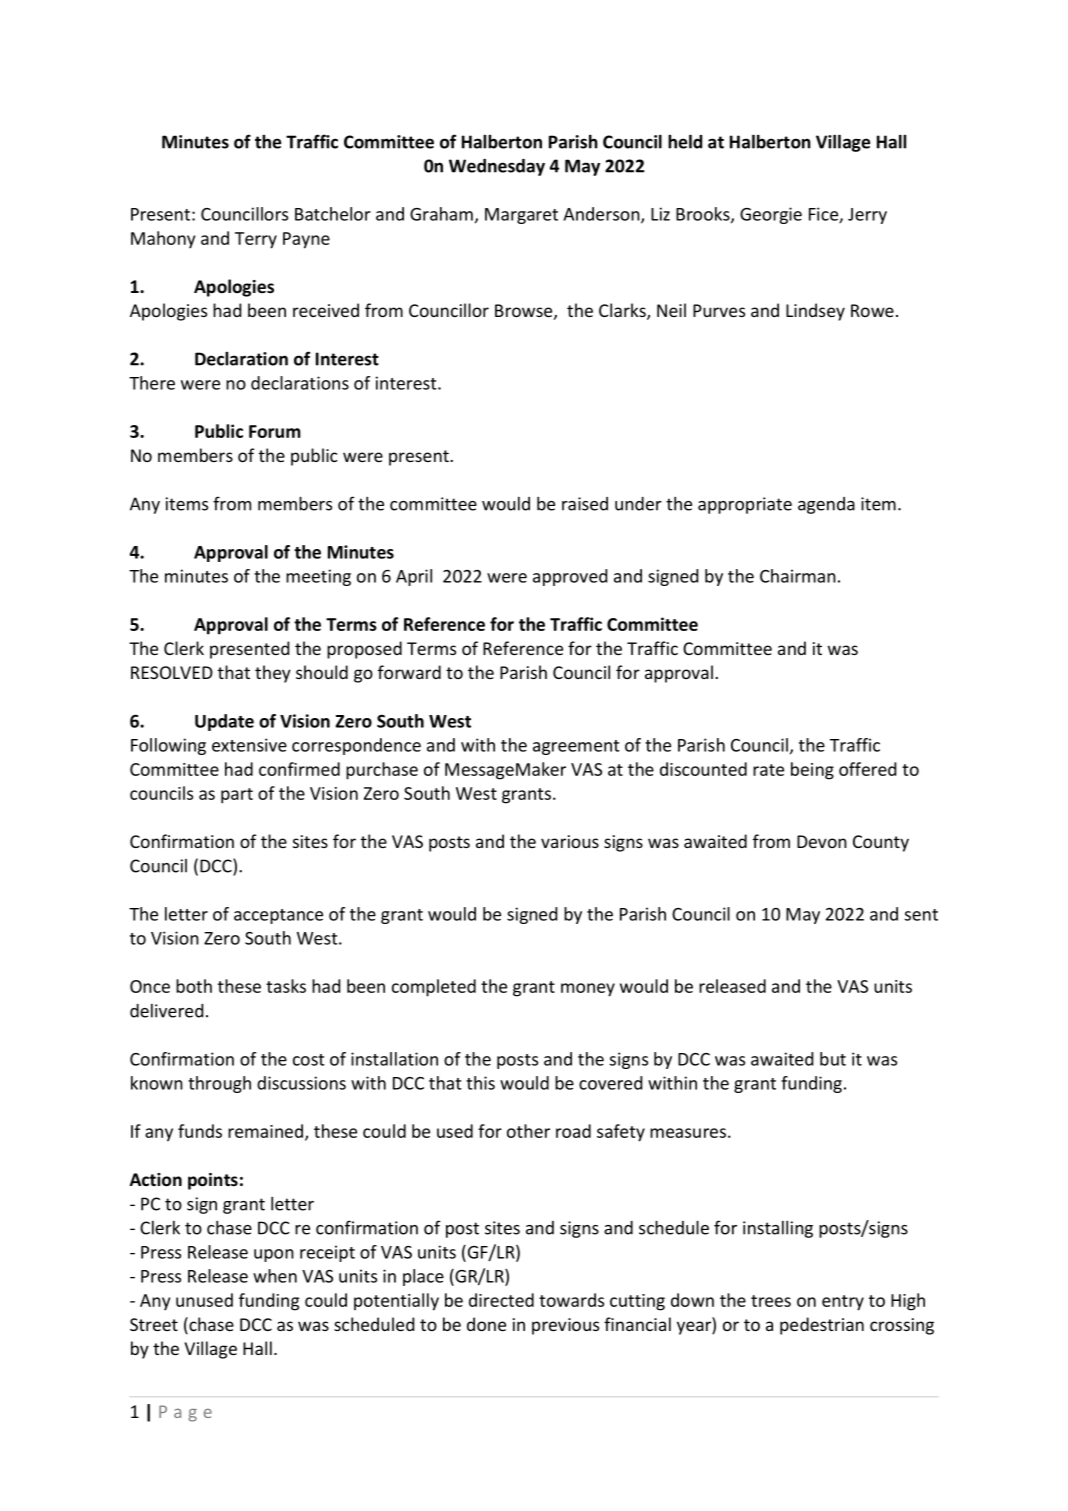 This page has height=1511, width=1068. What do you see at coordinates (570, 577) in the page?
I see `approved` at bounding box center [570, 577].
